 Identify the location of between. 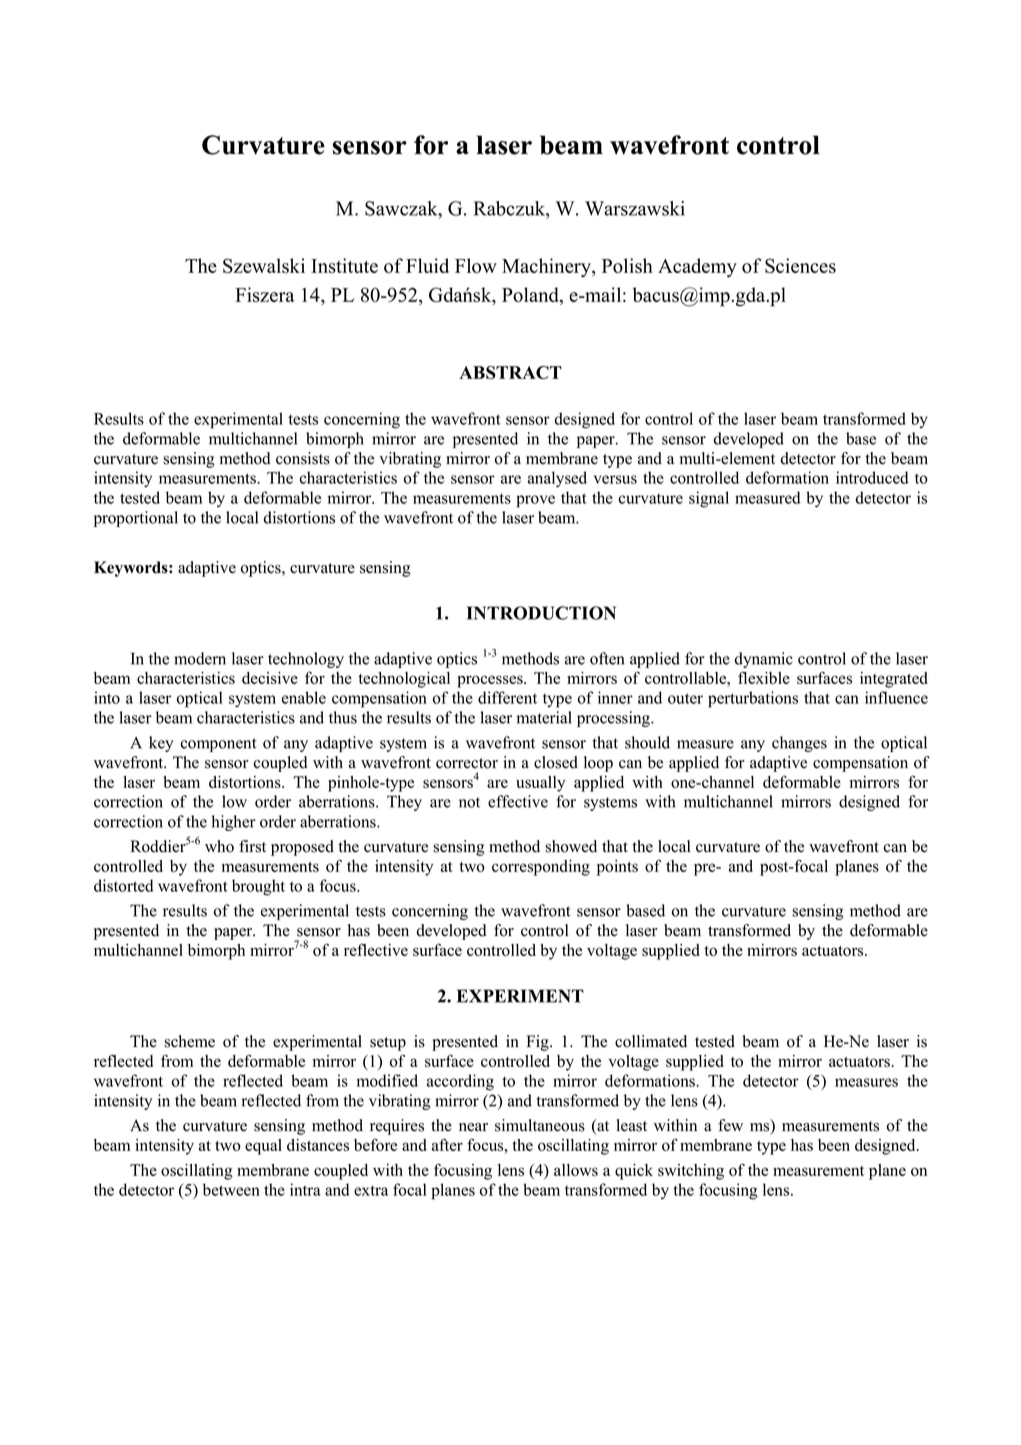
(231, 1189).
